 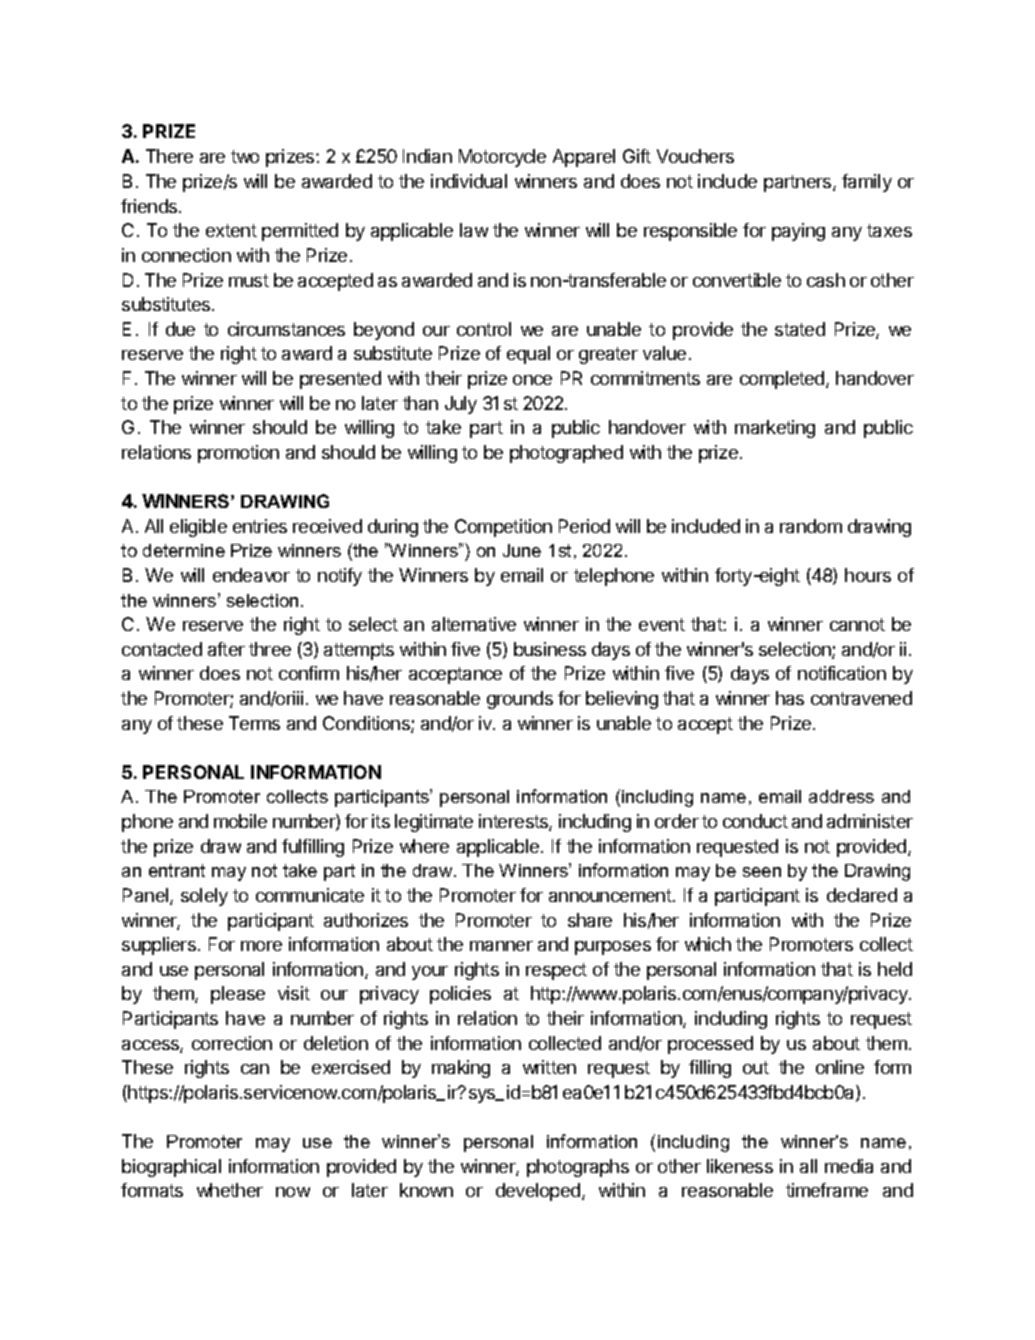 What do you see at coordinates (502, 158) in the screenshot?
I see `Motorcycle` at bounding box center [502, 158].
